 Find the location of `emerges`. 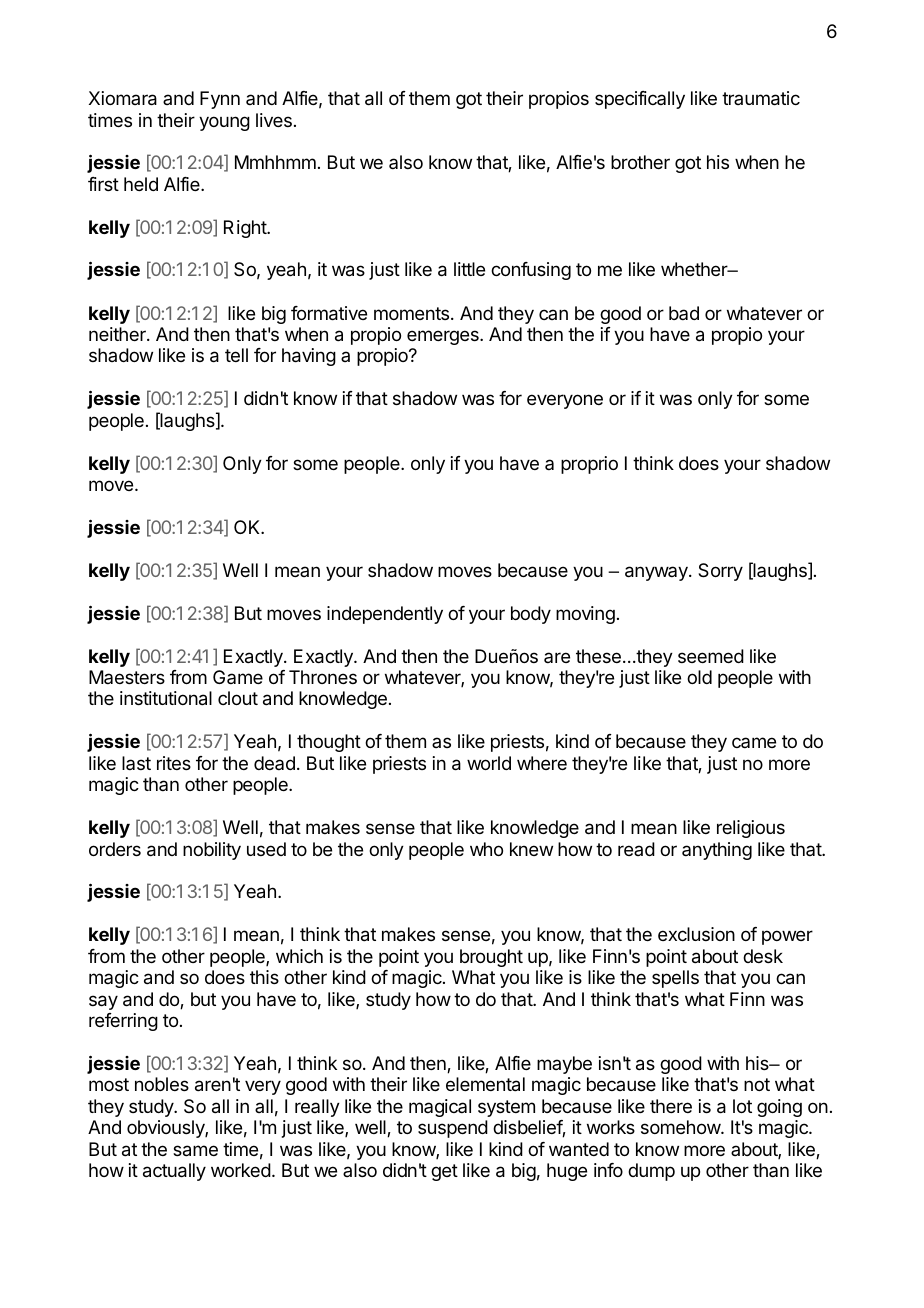

emerges is located at coordinates (444, 337).
